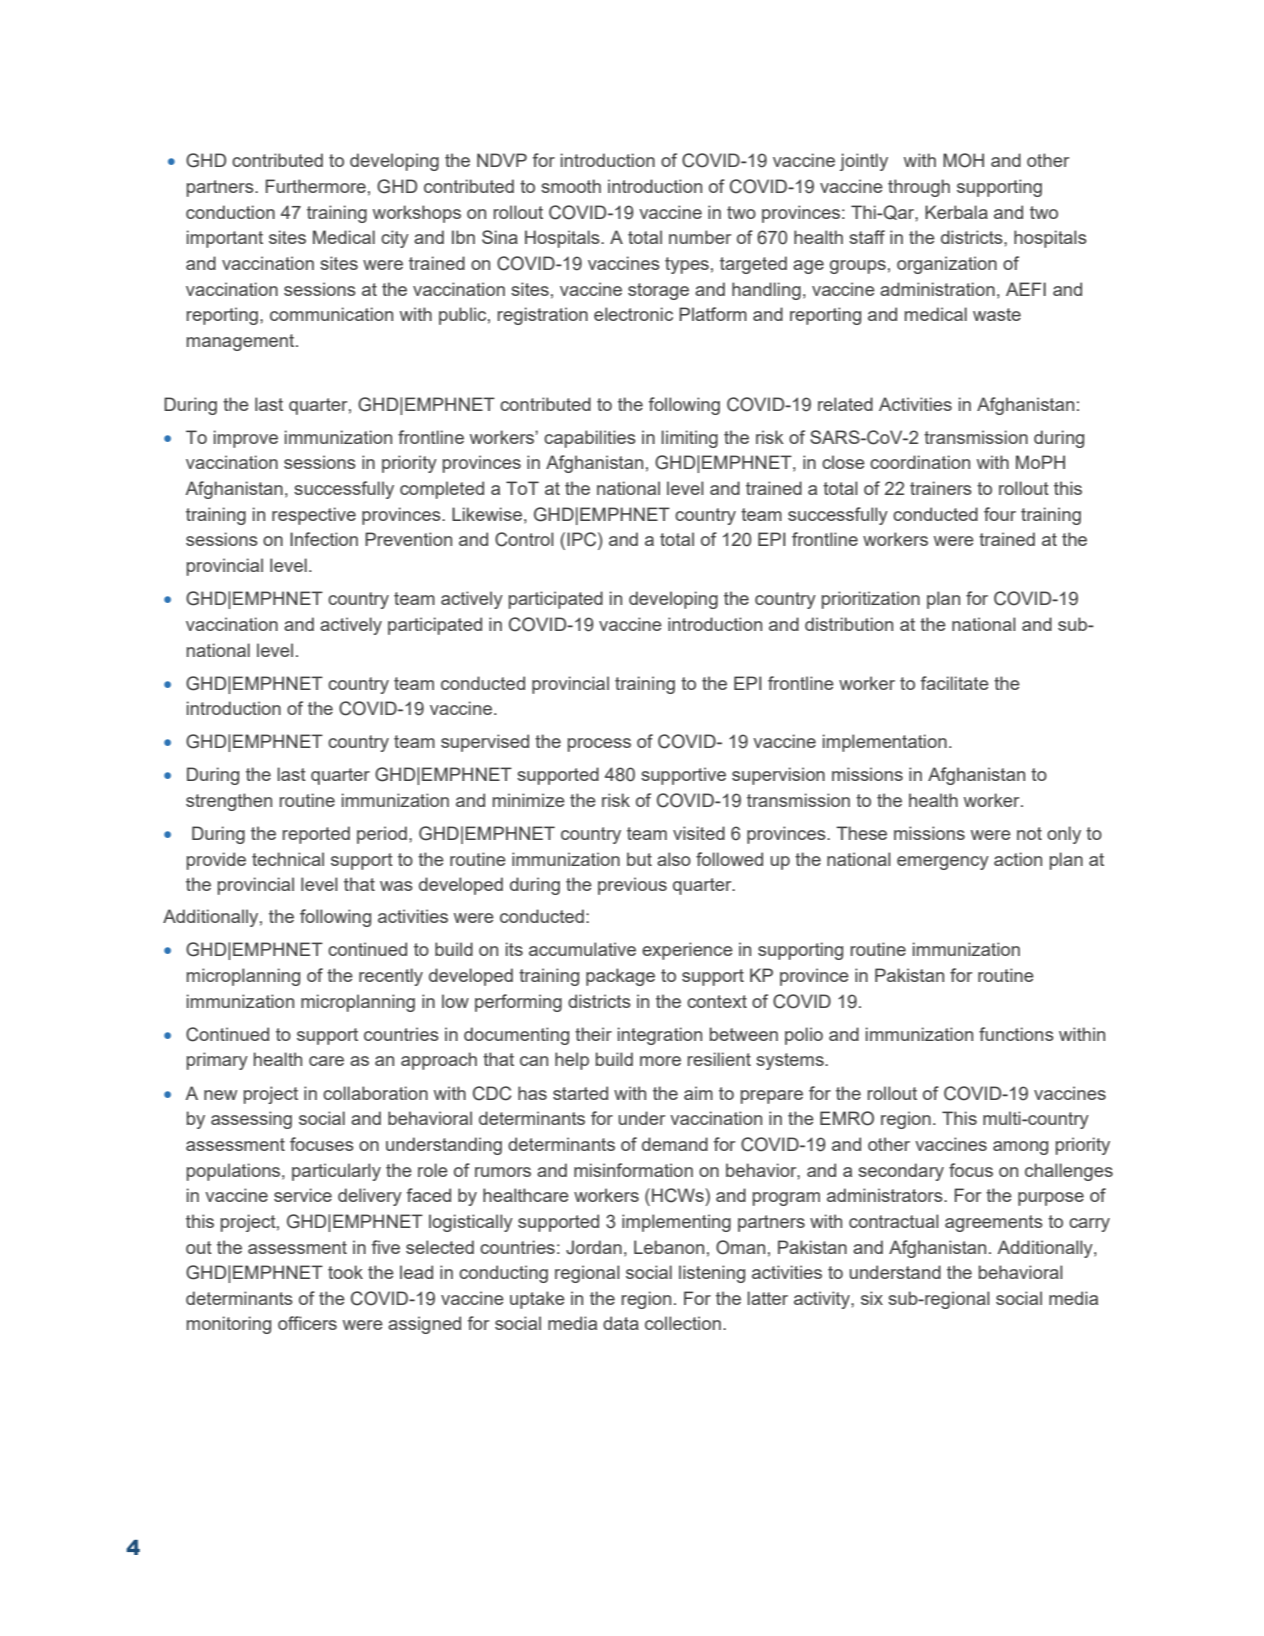 This screenshot has width=1264, height=1636. I want to click on took, so click(345, 1272).
